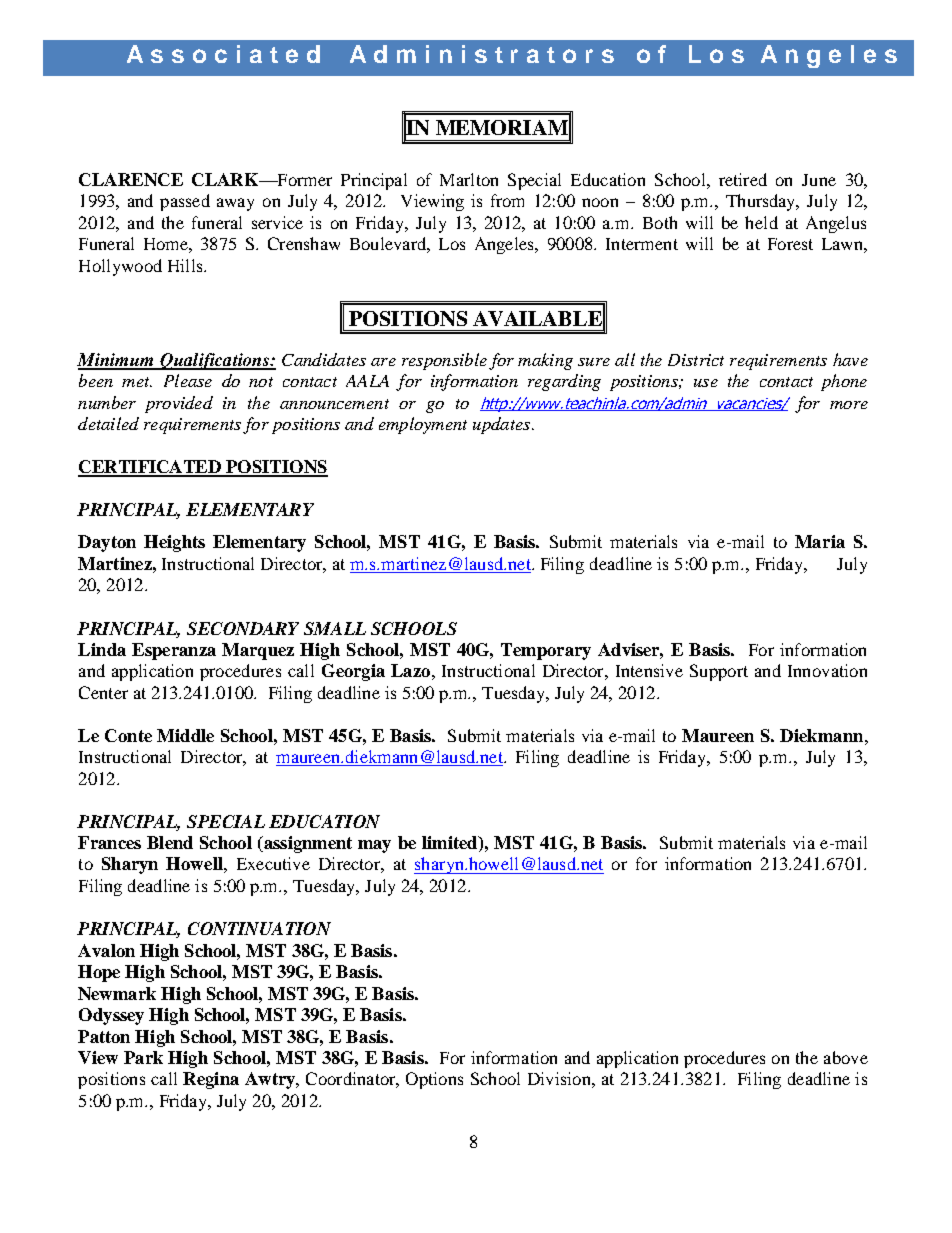 The width and height of the image is (952, 1233). I want to click on Support, so click(719, 672).
